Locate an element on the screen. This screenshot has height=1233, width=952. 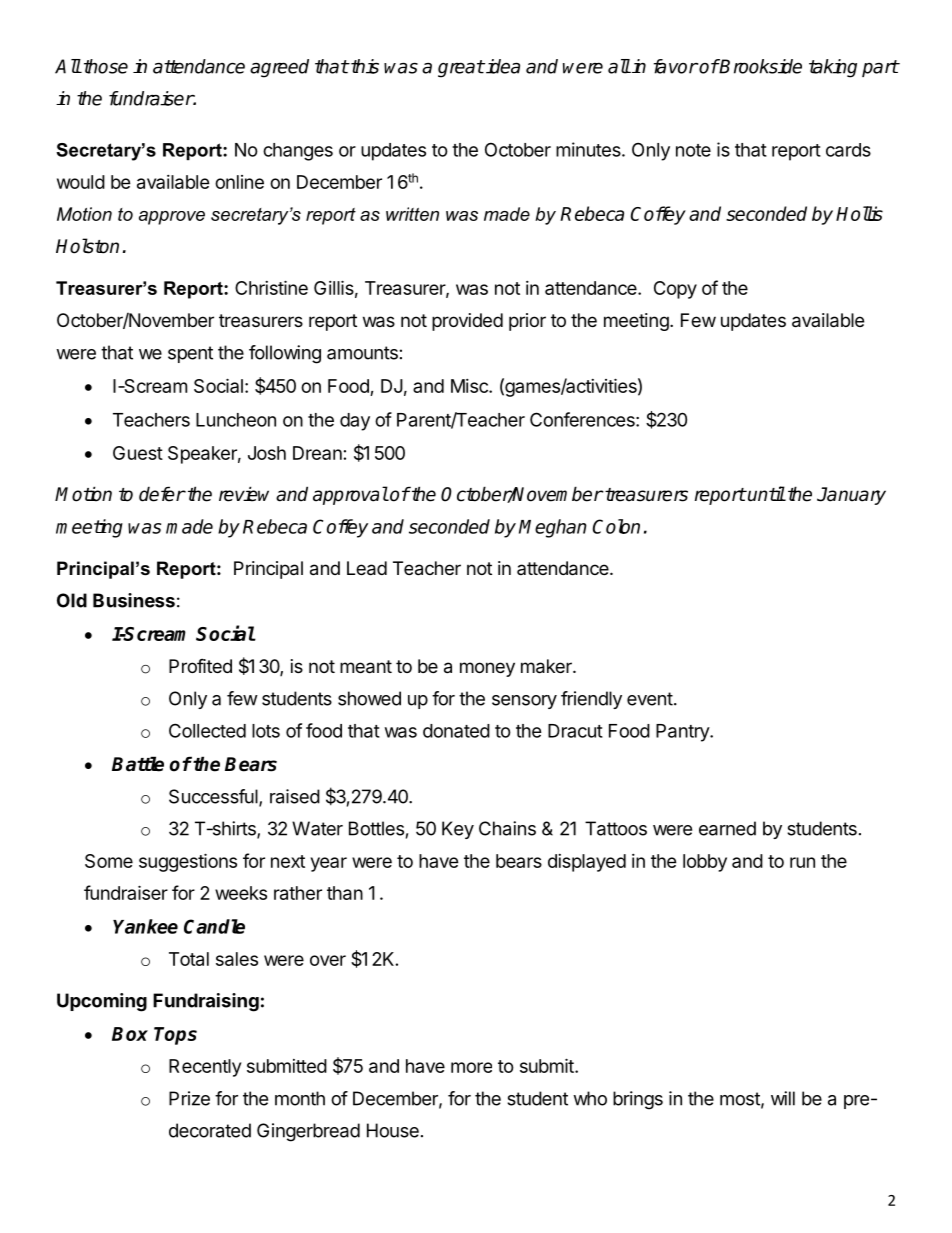
those is located at coordinates (104, 66).
